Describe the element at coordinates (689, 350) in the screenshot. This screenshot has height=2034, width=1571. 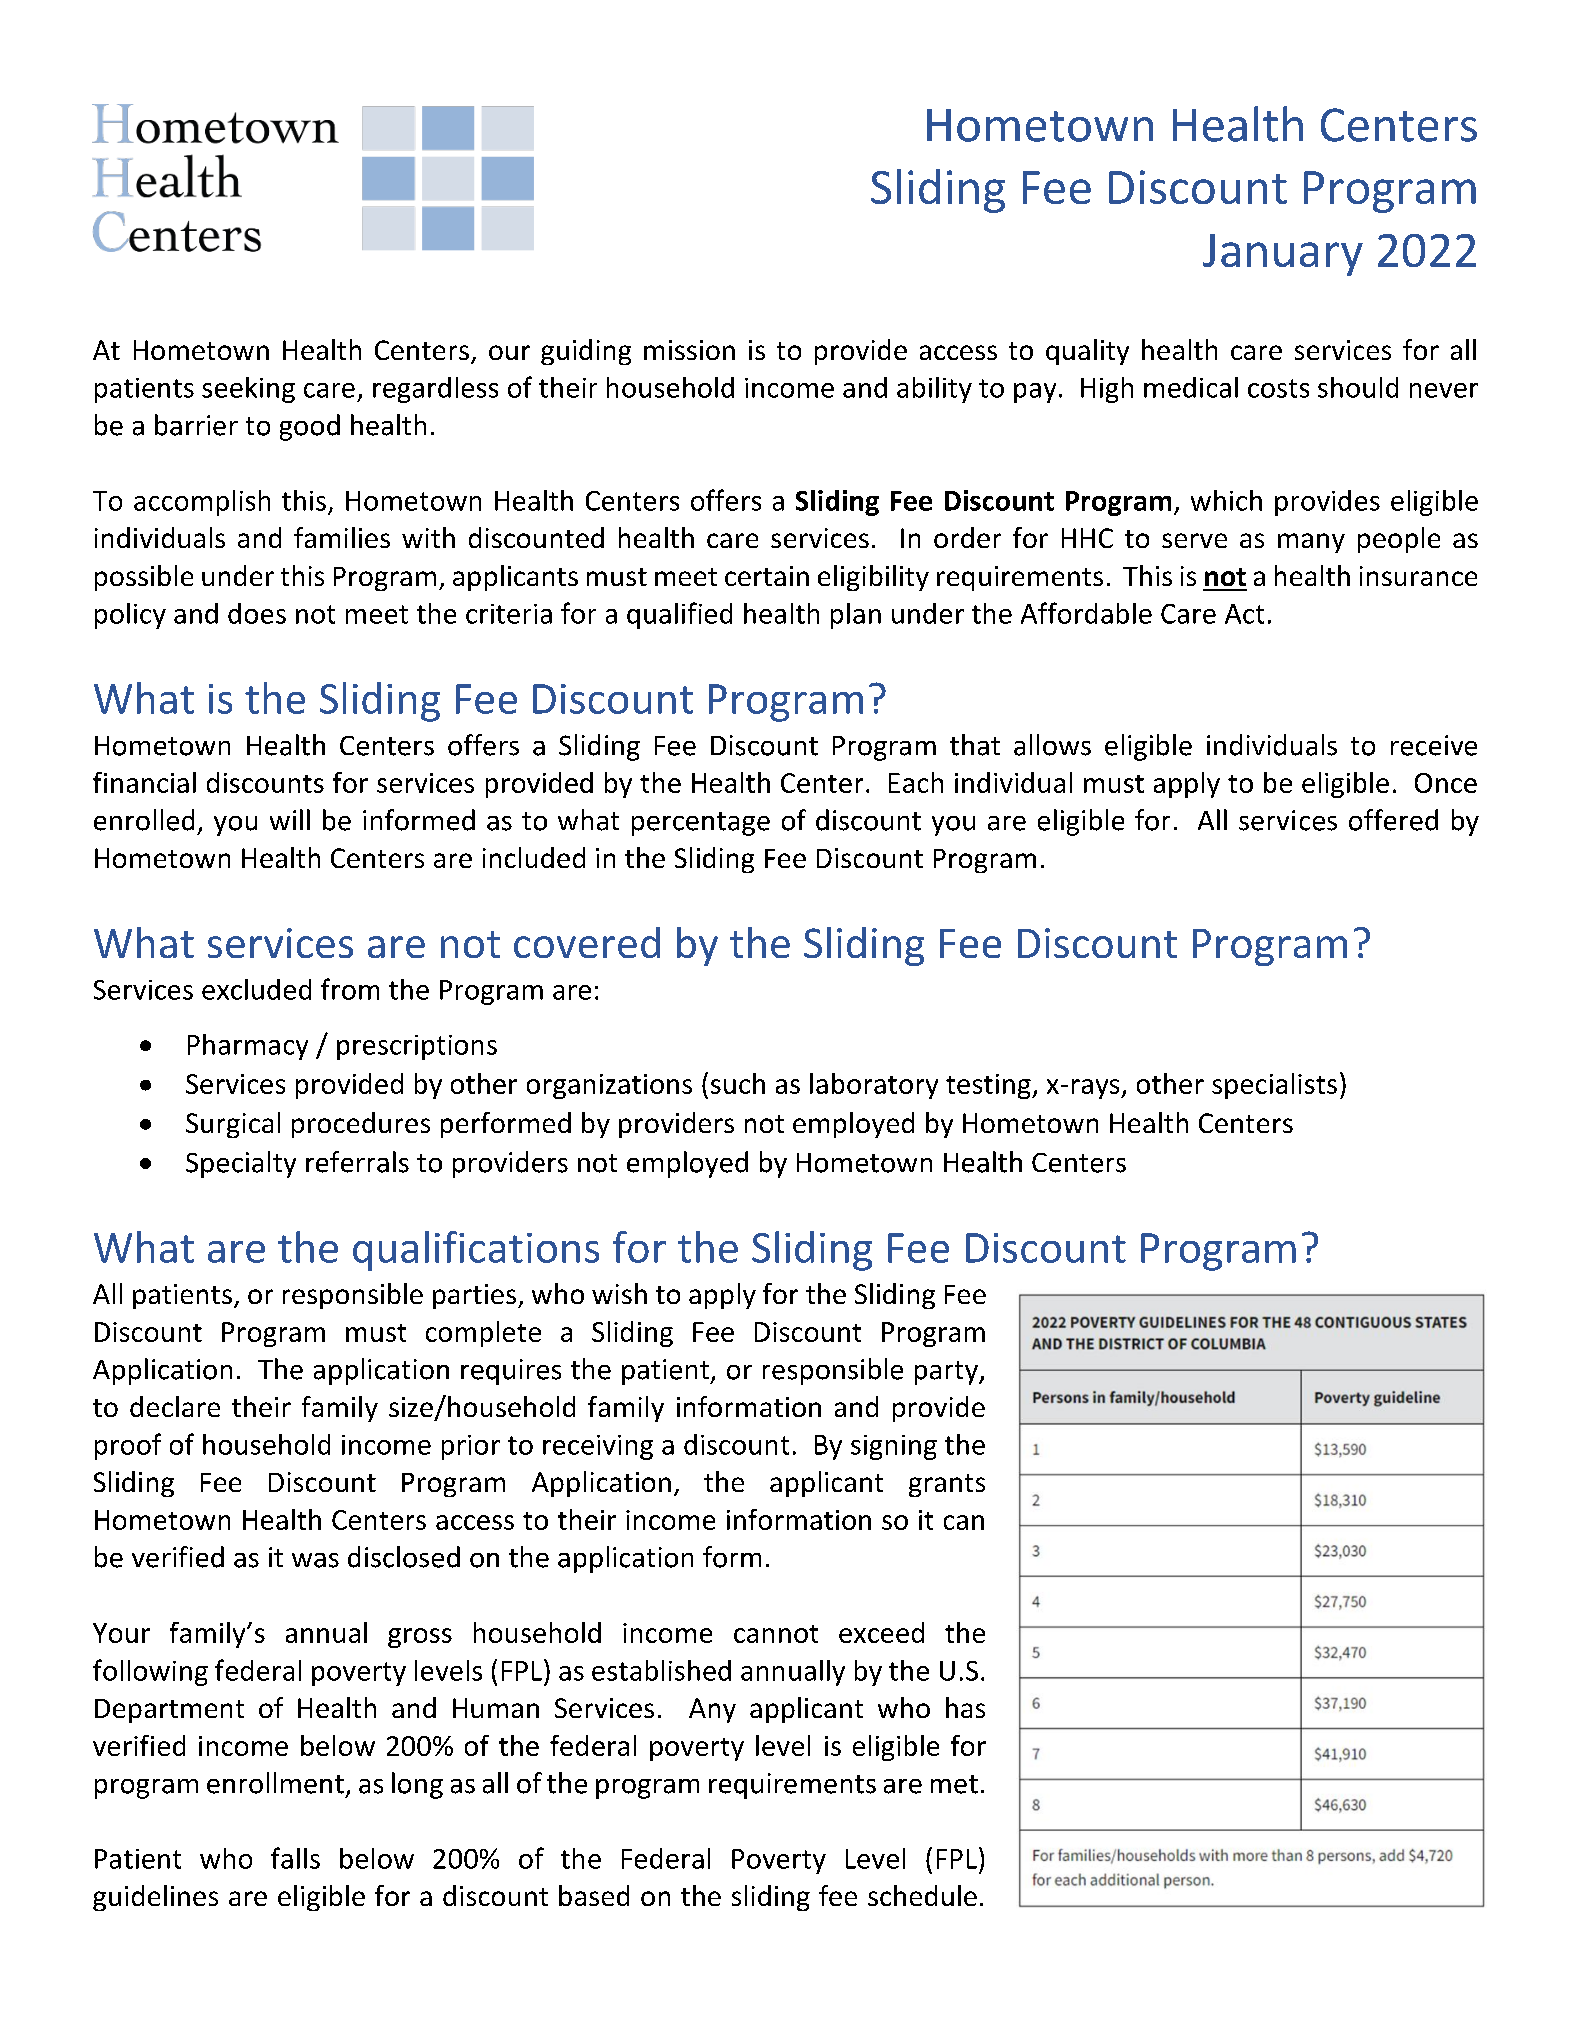
I see `mission` at that location.
